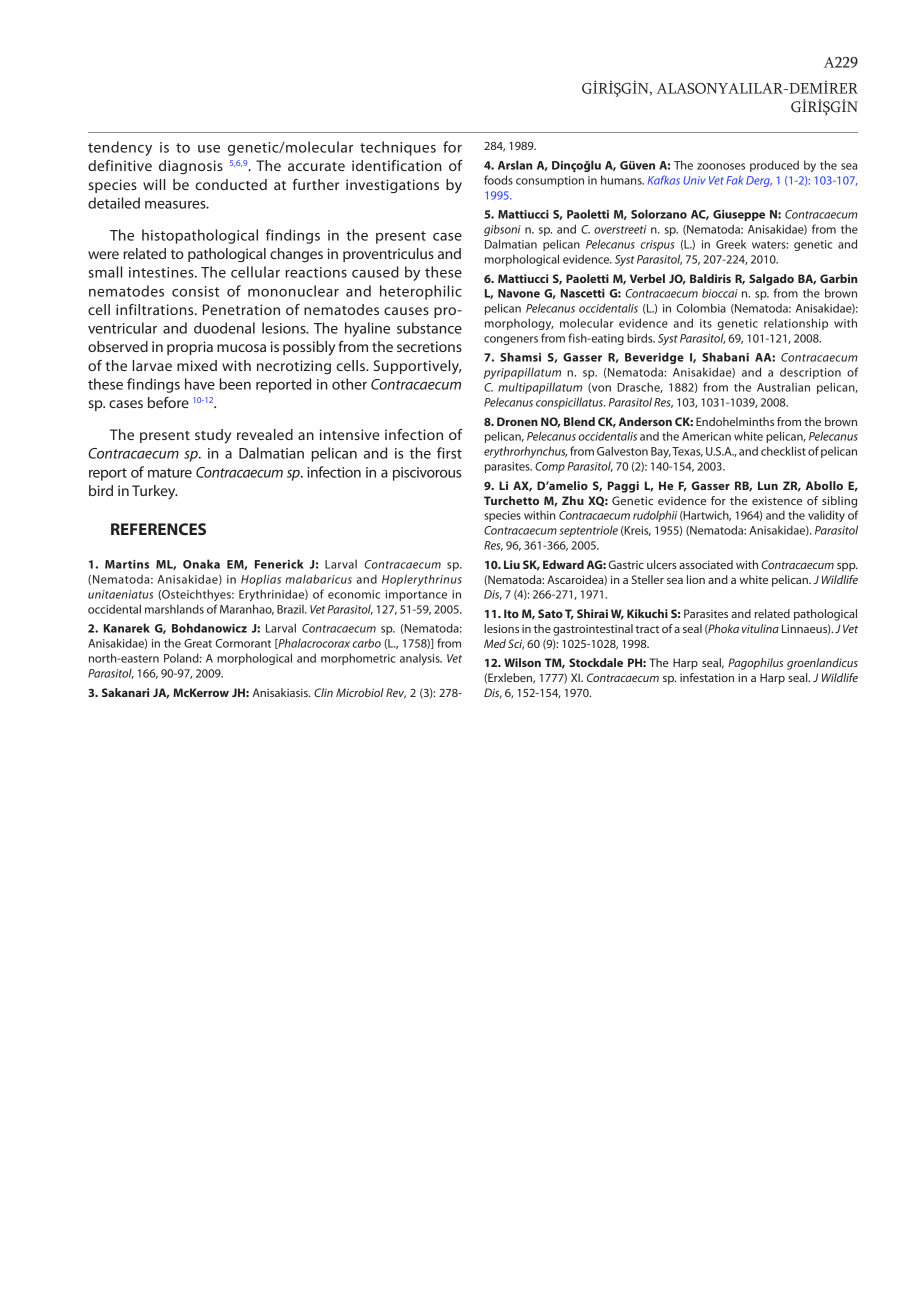 This image has height=1308, width=924. What do you see at coordinates (191, 167) in the image?
I see `diagnosis` at bounding box center [191, 167].
